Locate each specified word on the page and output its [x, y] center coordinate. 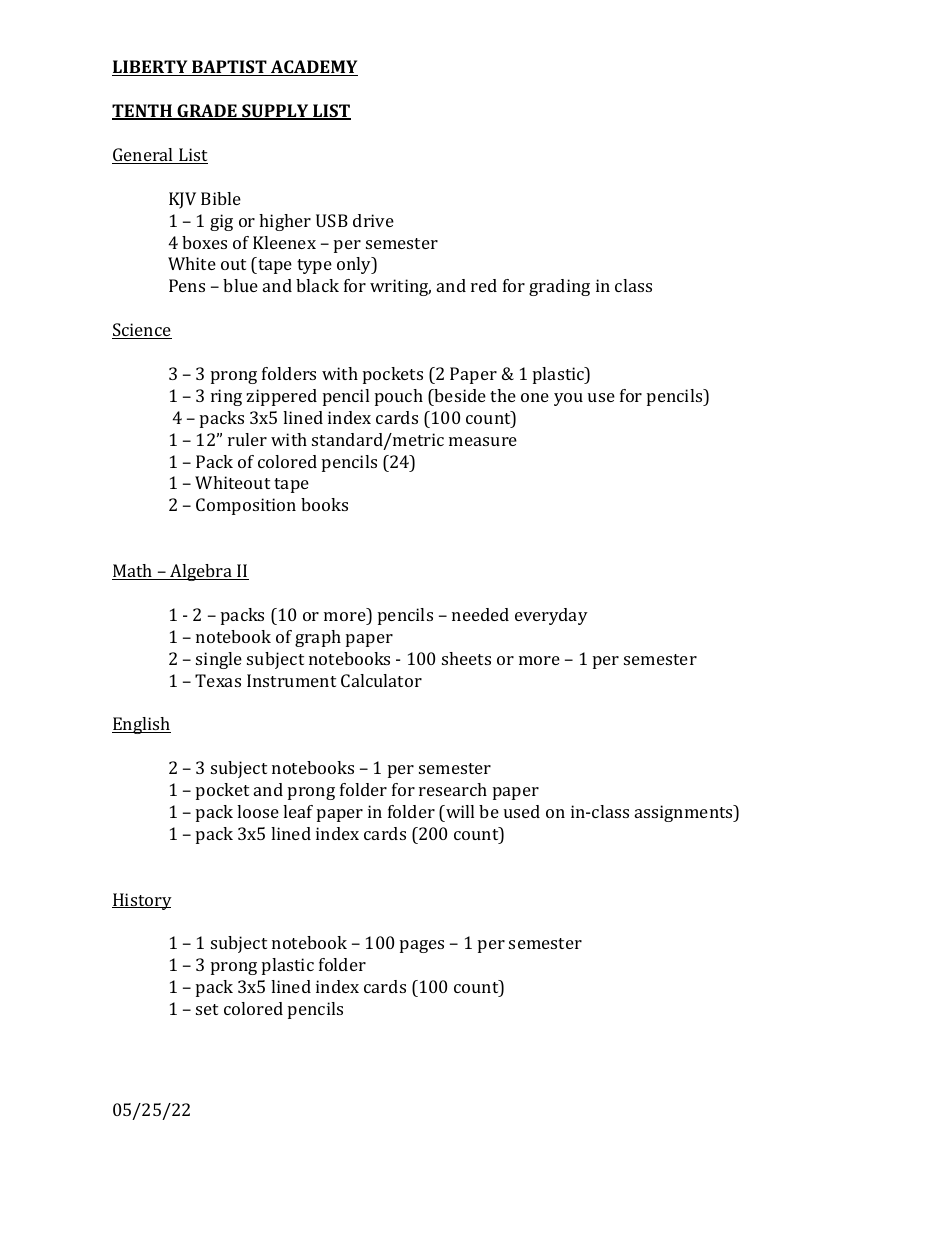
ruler [247, 439]
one [535, 397]
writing [400, 287]
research [453, 789]
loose [258, 811]
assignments [685, 813]
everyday [551, 616]
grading [559, 287]
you [568, 399]
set [207, 1009]
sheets [466, 658]
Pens [187, 285]
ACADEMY [313, 68]
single [219, 660]
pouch [399, 397]
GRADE [207, 112]
